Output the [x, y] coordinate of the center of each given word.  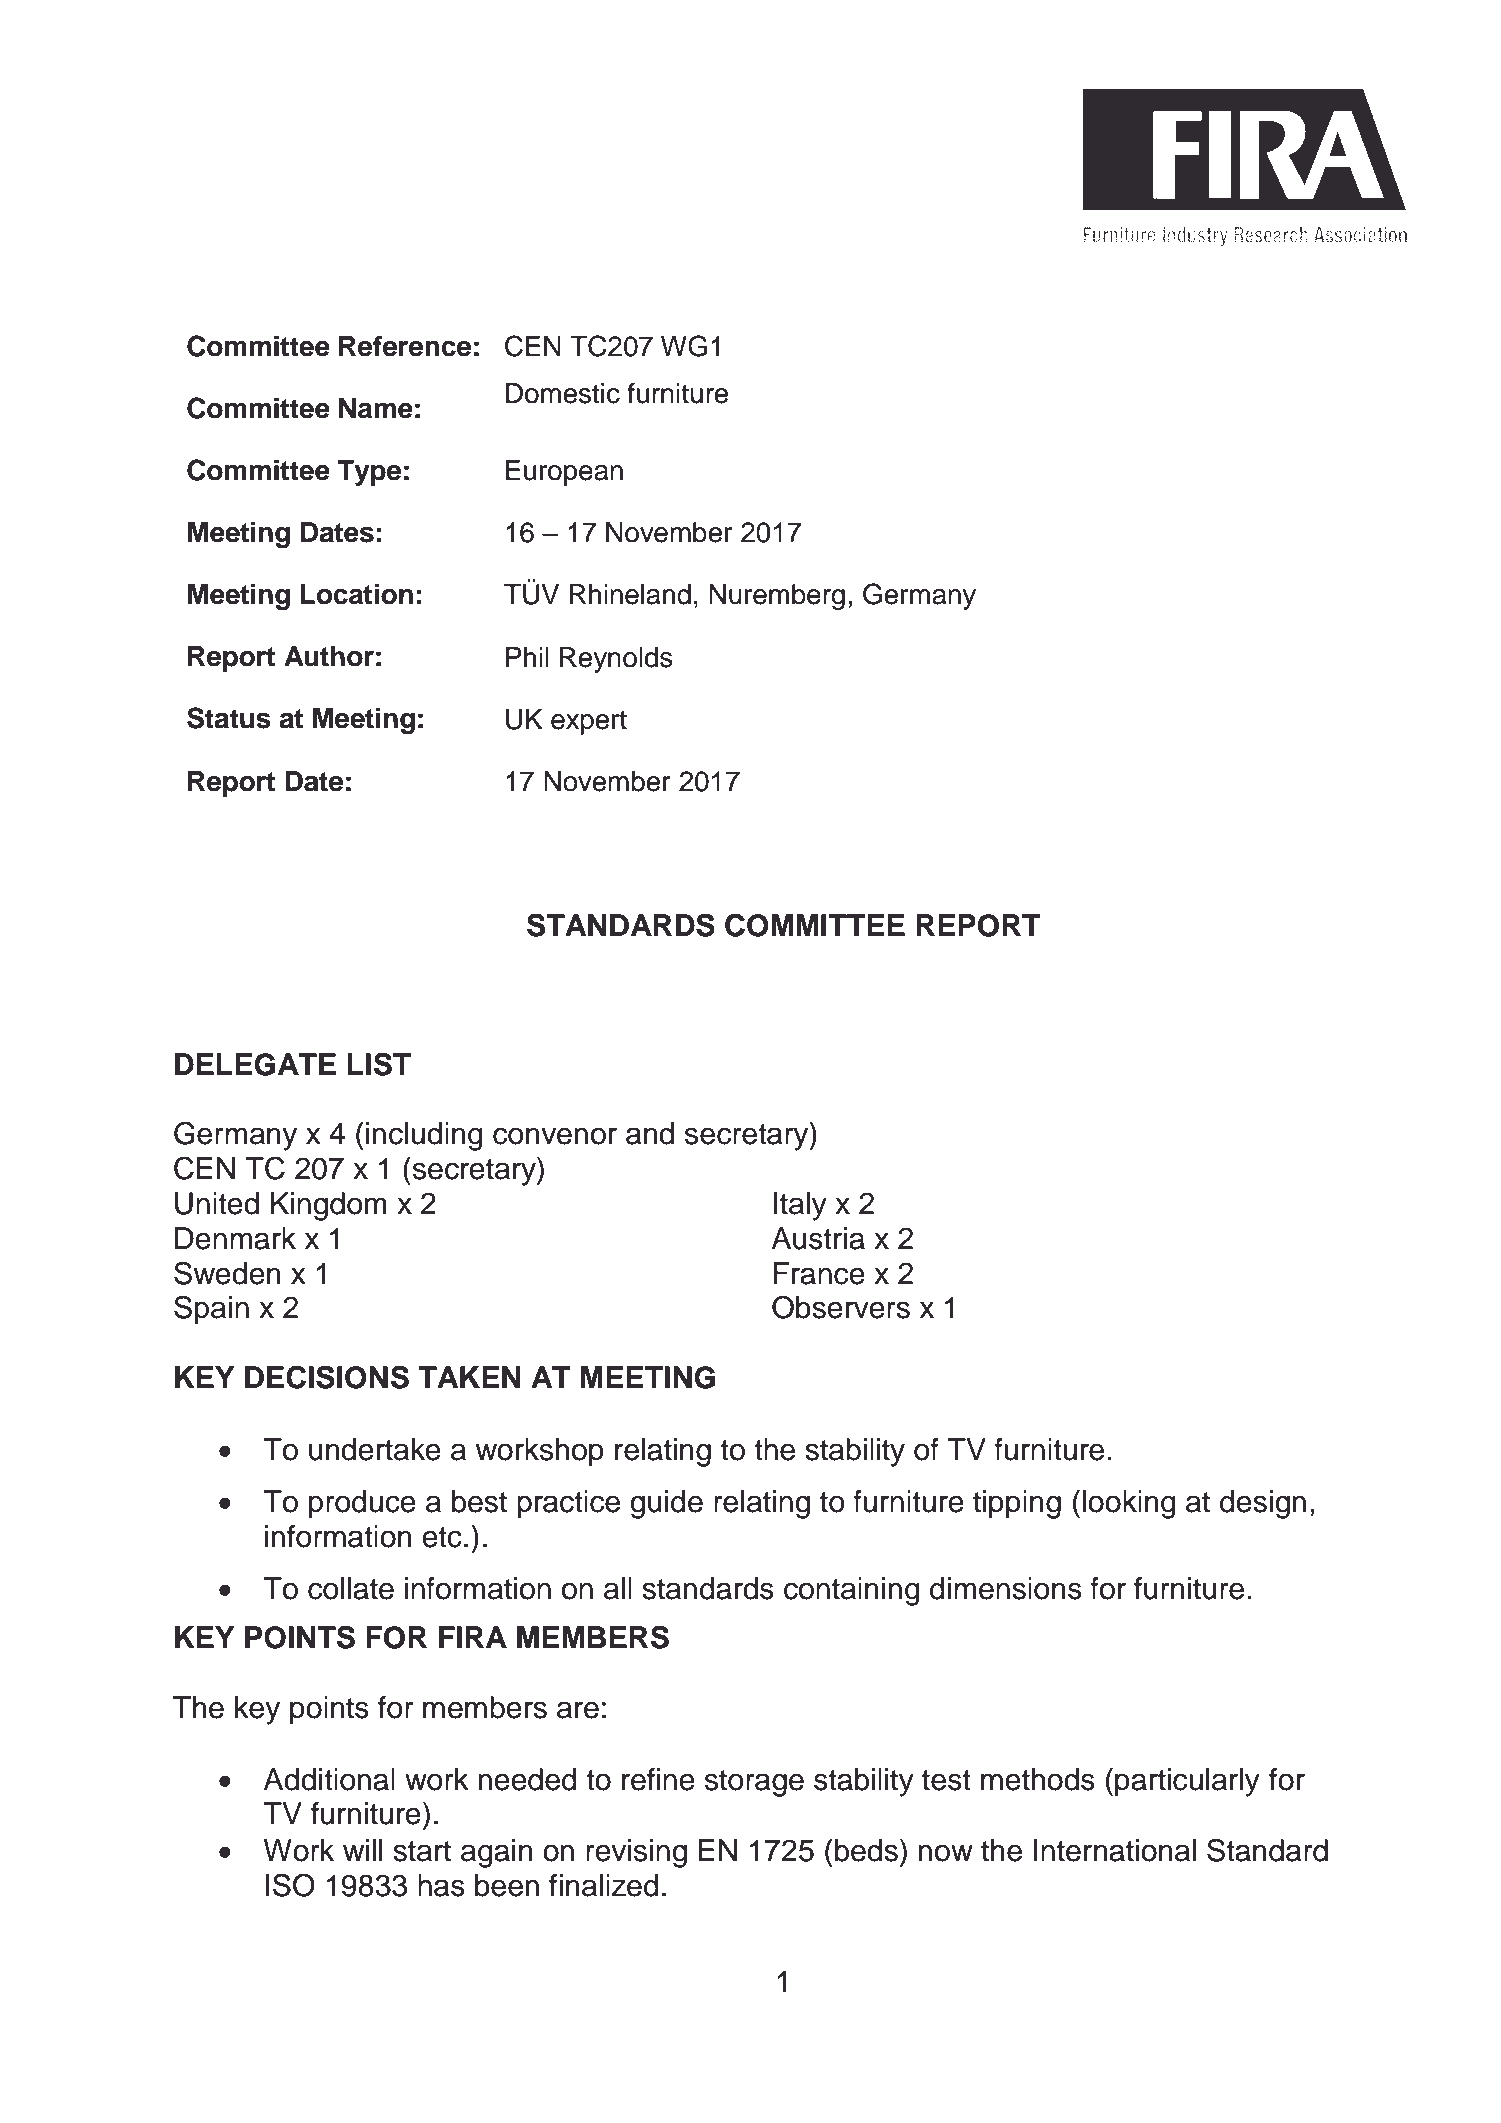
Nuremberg [777, 597]
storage [754, 1783]
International [1115, 1850]
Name [376, 408]
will [362, 1850]
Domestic [563, 393]
